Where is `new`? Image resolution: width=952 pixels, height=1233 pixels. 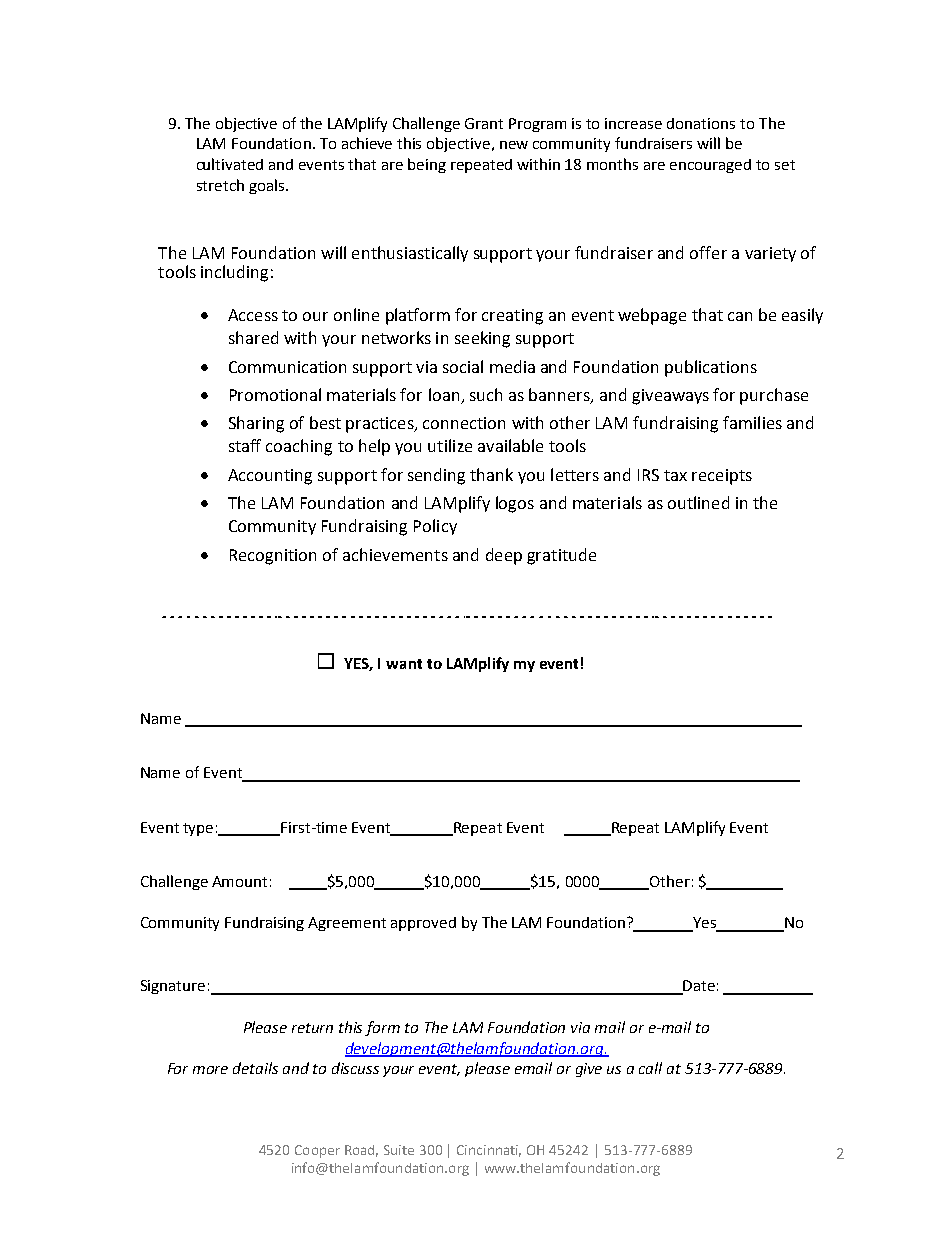 new is located at coordinates (514, 145).
